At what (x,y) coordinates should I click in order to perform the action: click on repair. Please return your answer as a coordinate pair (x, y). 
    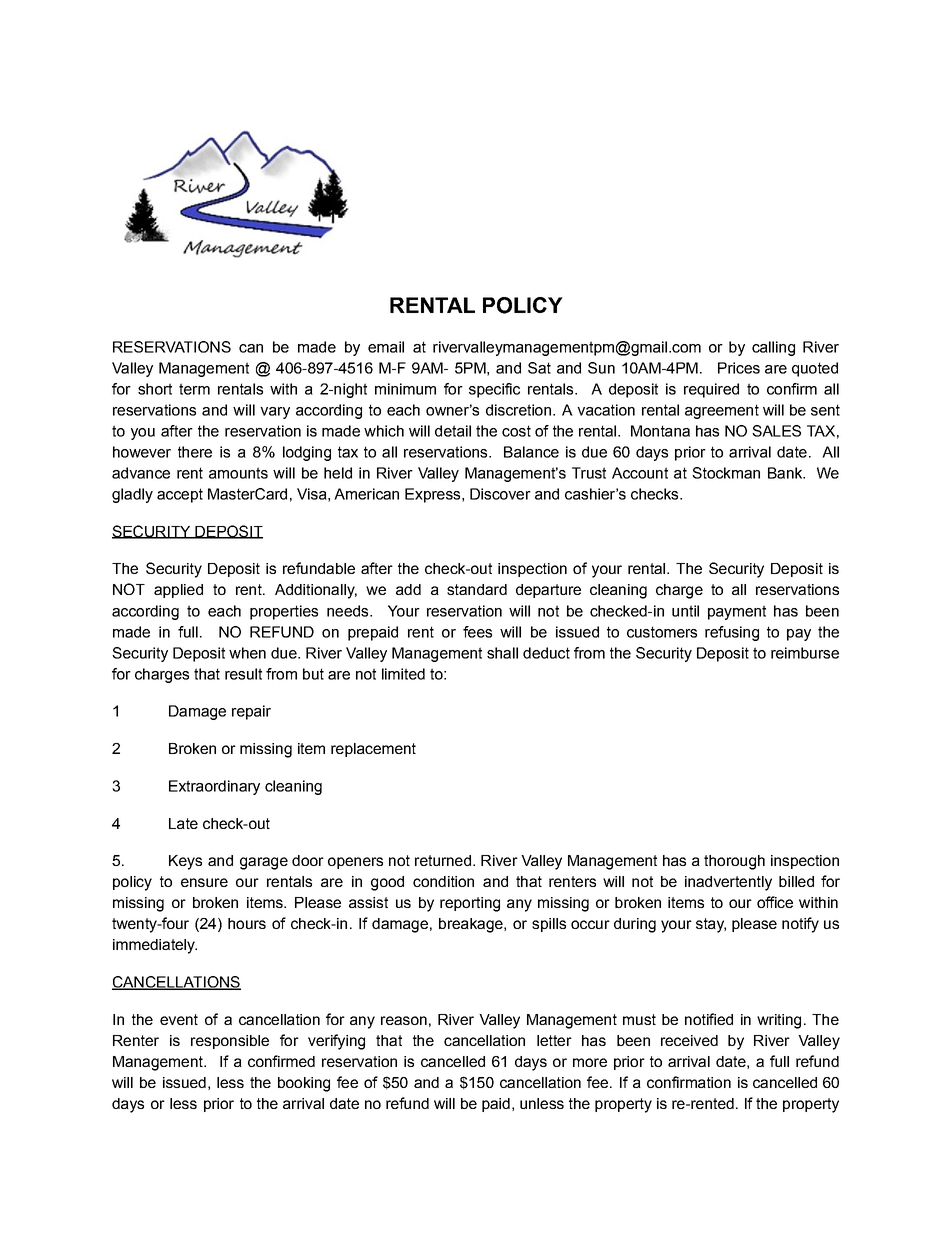
    Looking at the image, I should click on (251, 712).
